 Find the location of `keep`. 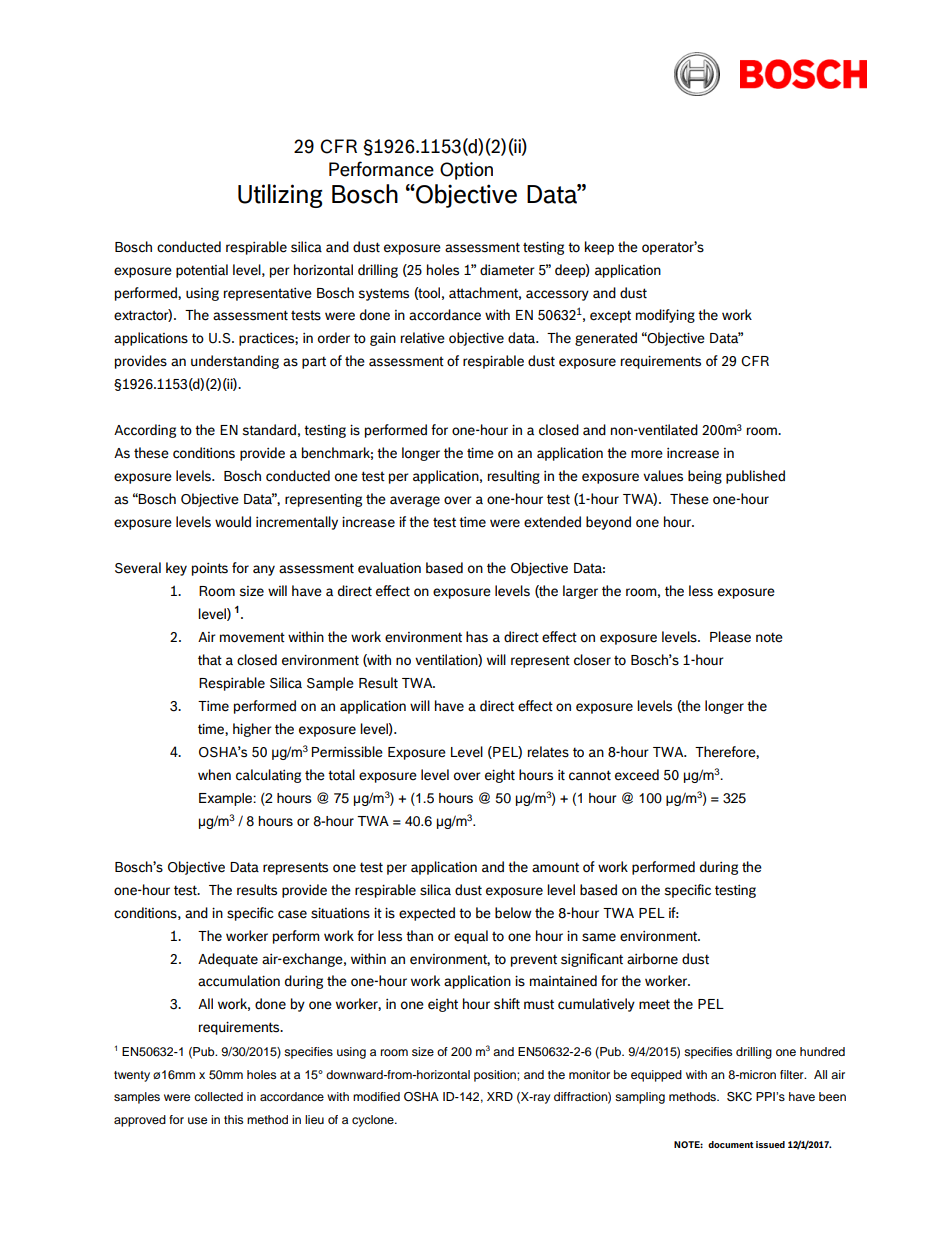

keep is located at coordinates (599, 248).
